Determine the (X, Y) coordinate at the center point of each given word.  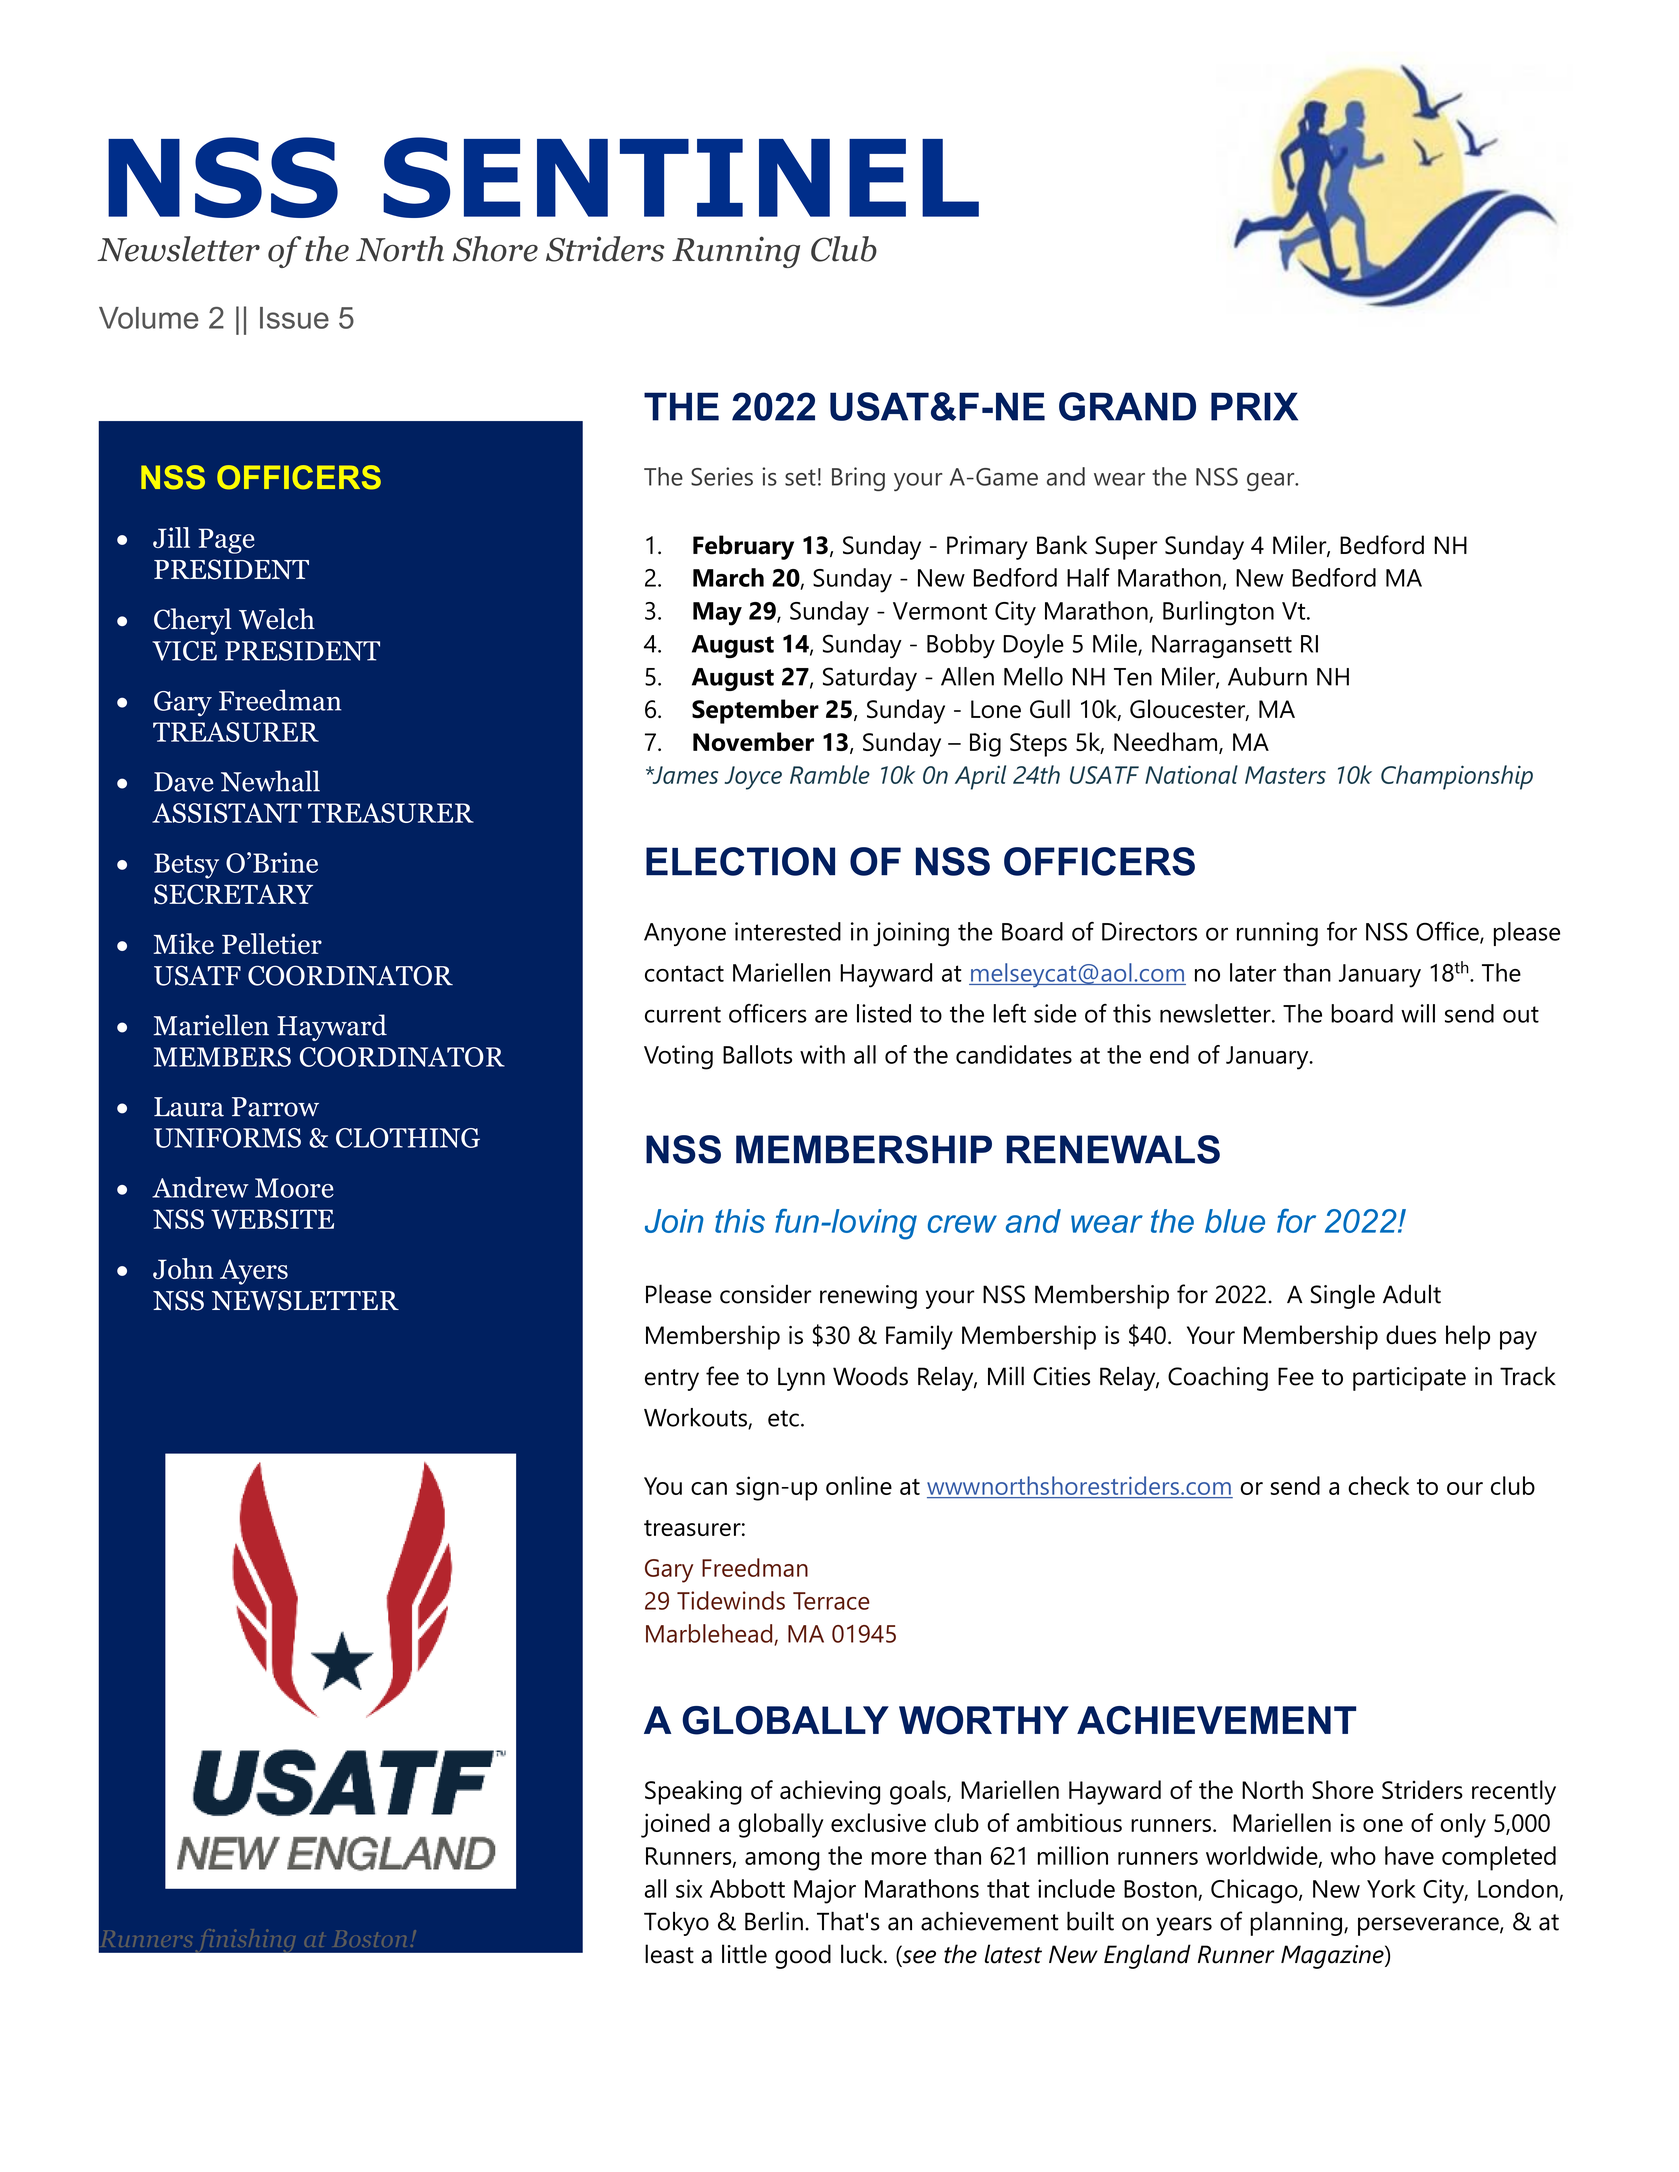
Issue (294, 318)
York (1391, 1888)
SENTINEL (681, 177)
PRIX (1254, 406)
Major (825, 1891)
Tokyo (676, 1924)
